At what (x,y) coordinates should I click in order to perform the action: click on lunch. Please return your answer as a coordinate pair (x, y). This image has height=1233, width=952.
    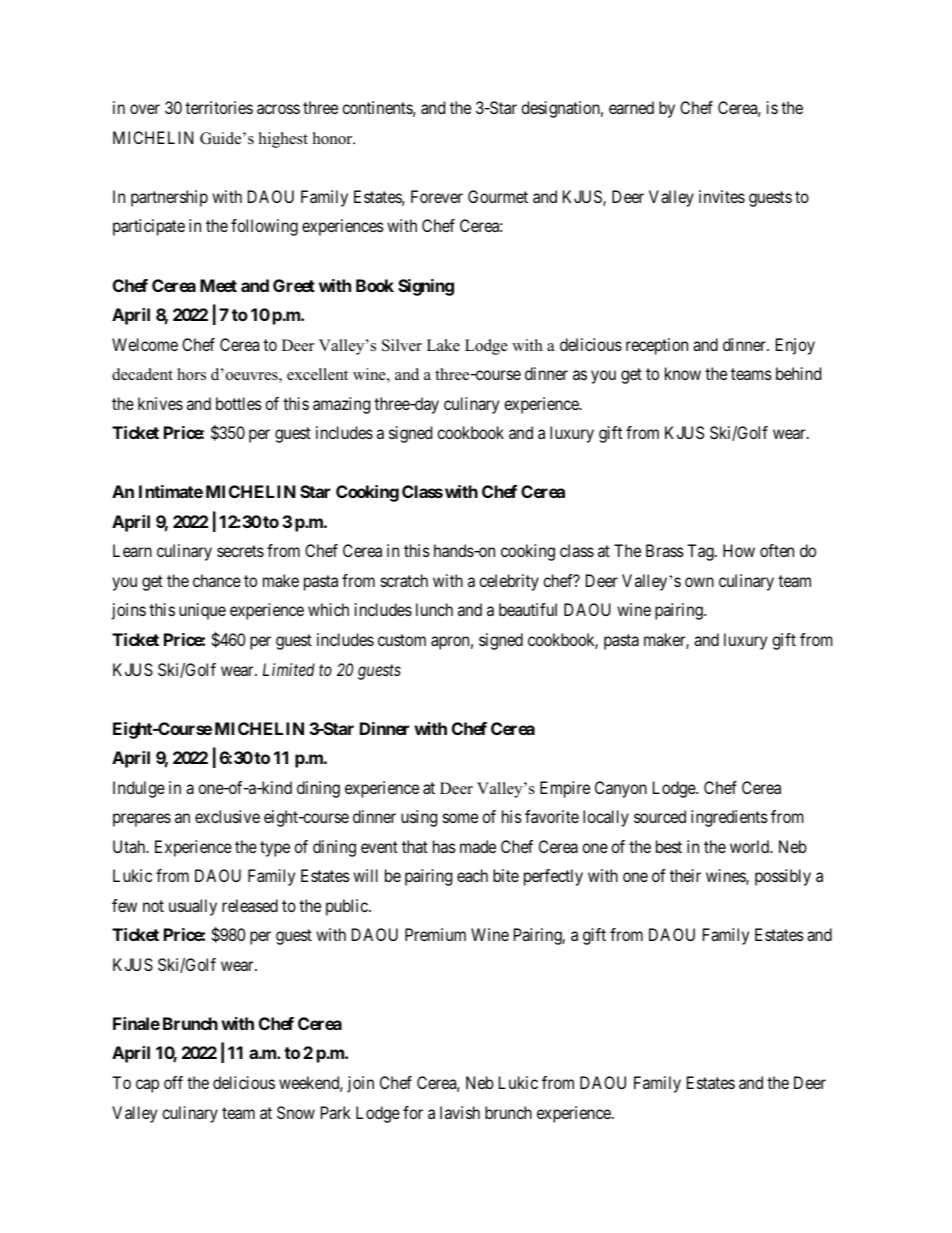
    Looking at the image, I should click on (434, 609).
